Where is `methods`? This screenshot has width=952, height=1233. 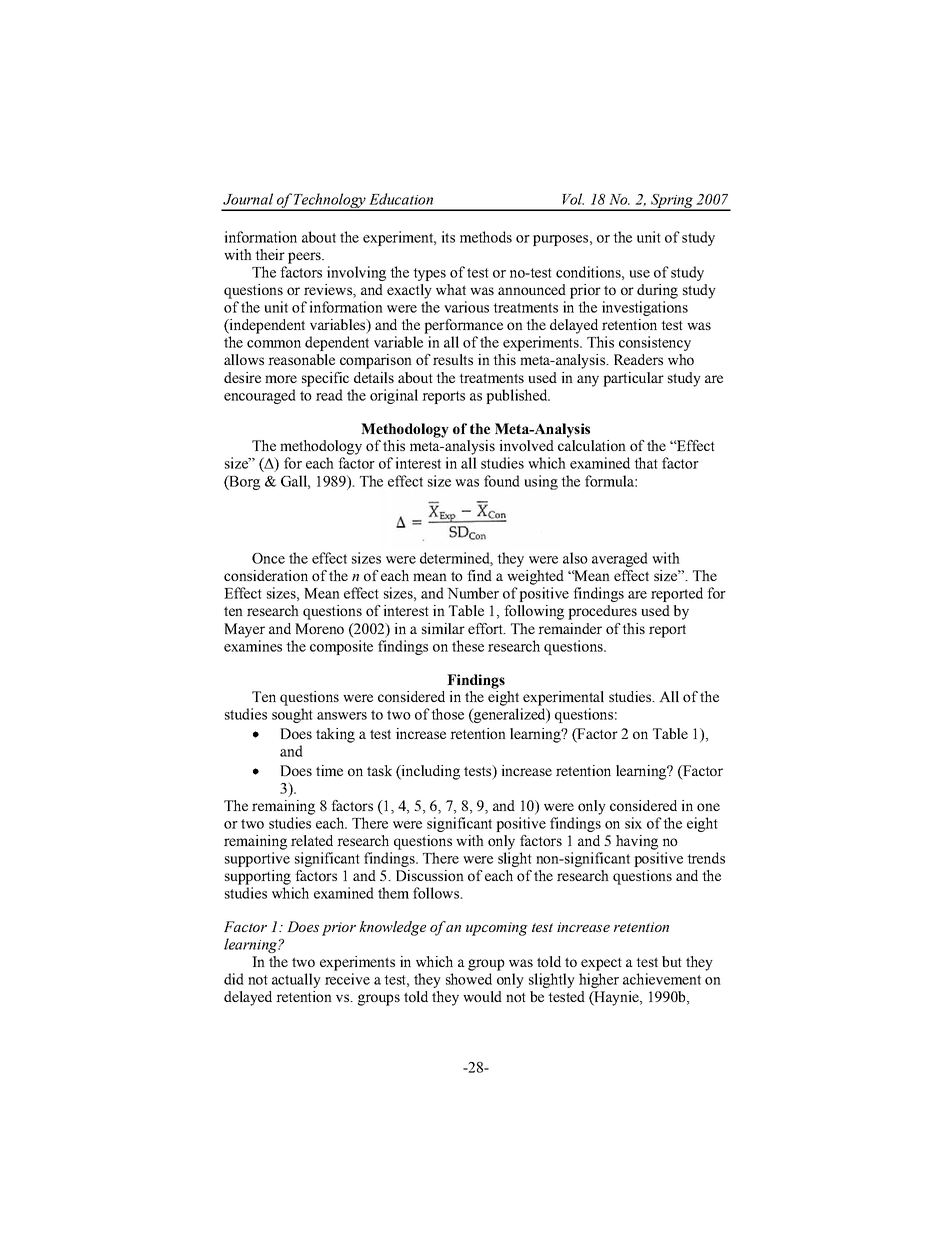
methods is located at coordinates (486, 237).
